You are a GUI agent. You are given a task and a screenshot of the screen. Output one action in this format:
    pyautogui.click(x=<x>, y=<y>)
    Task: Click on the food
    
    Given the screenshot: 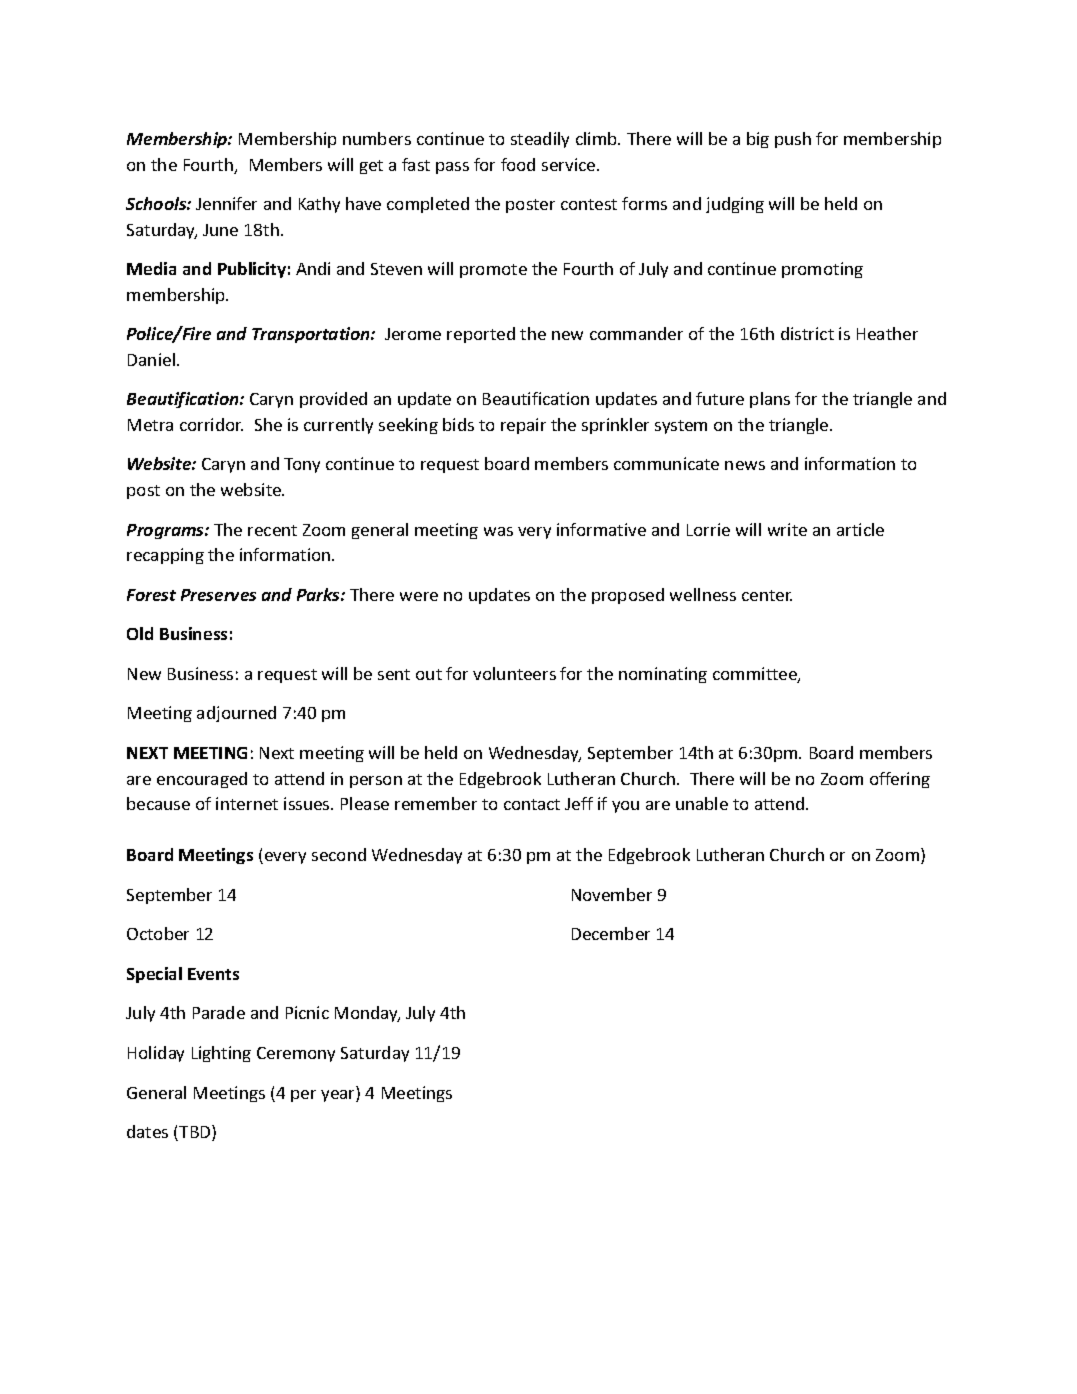 What is the action you would take?
    pyautogui.click(x=518, y=164)
